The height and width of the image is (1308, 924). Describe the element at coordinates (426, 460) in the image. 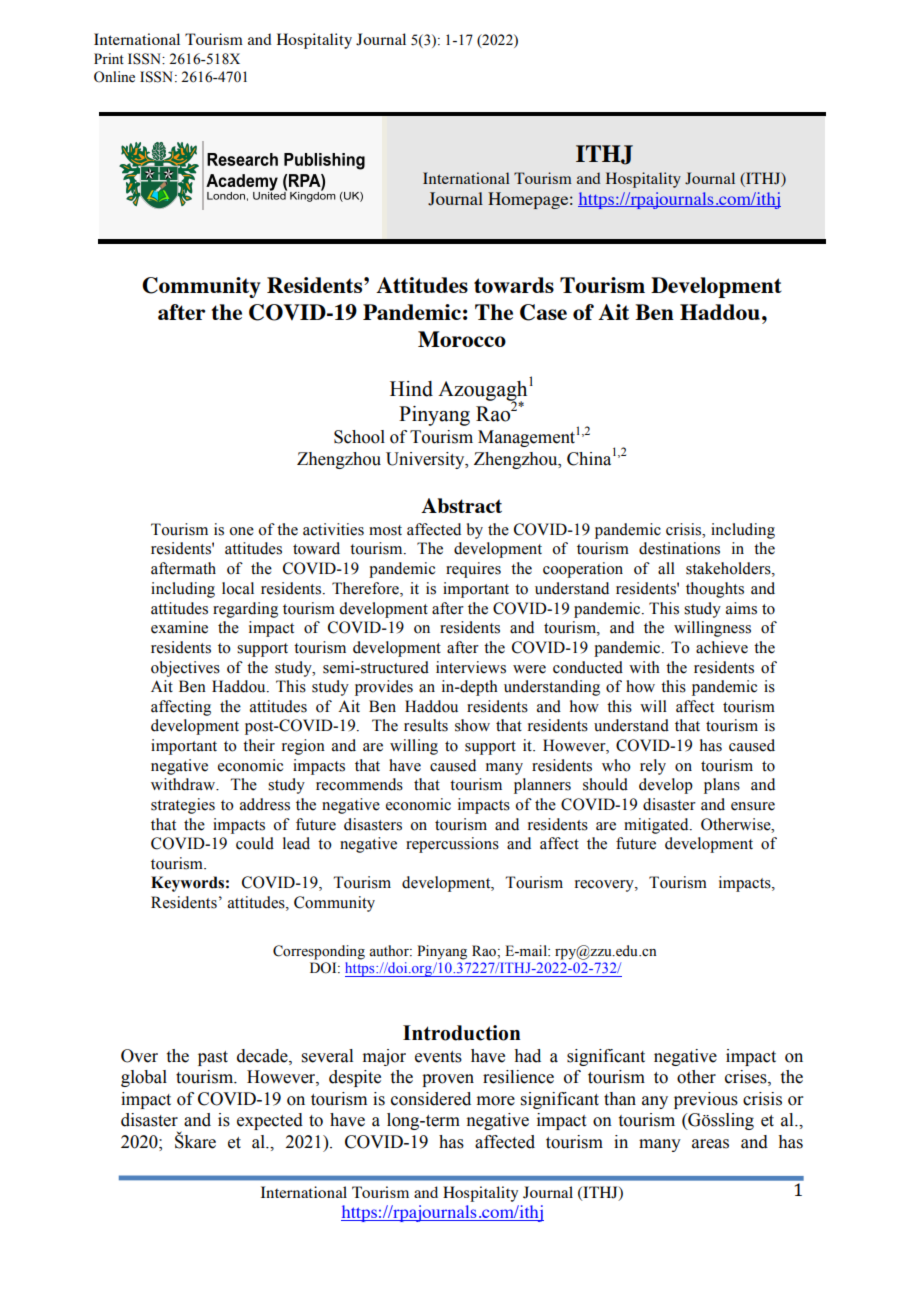

I see `University` at that location.
